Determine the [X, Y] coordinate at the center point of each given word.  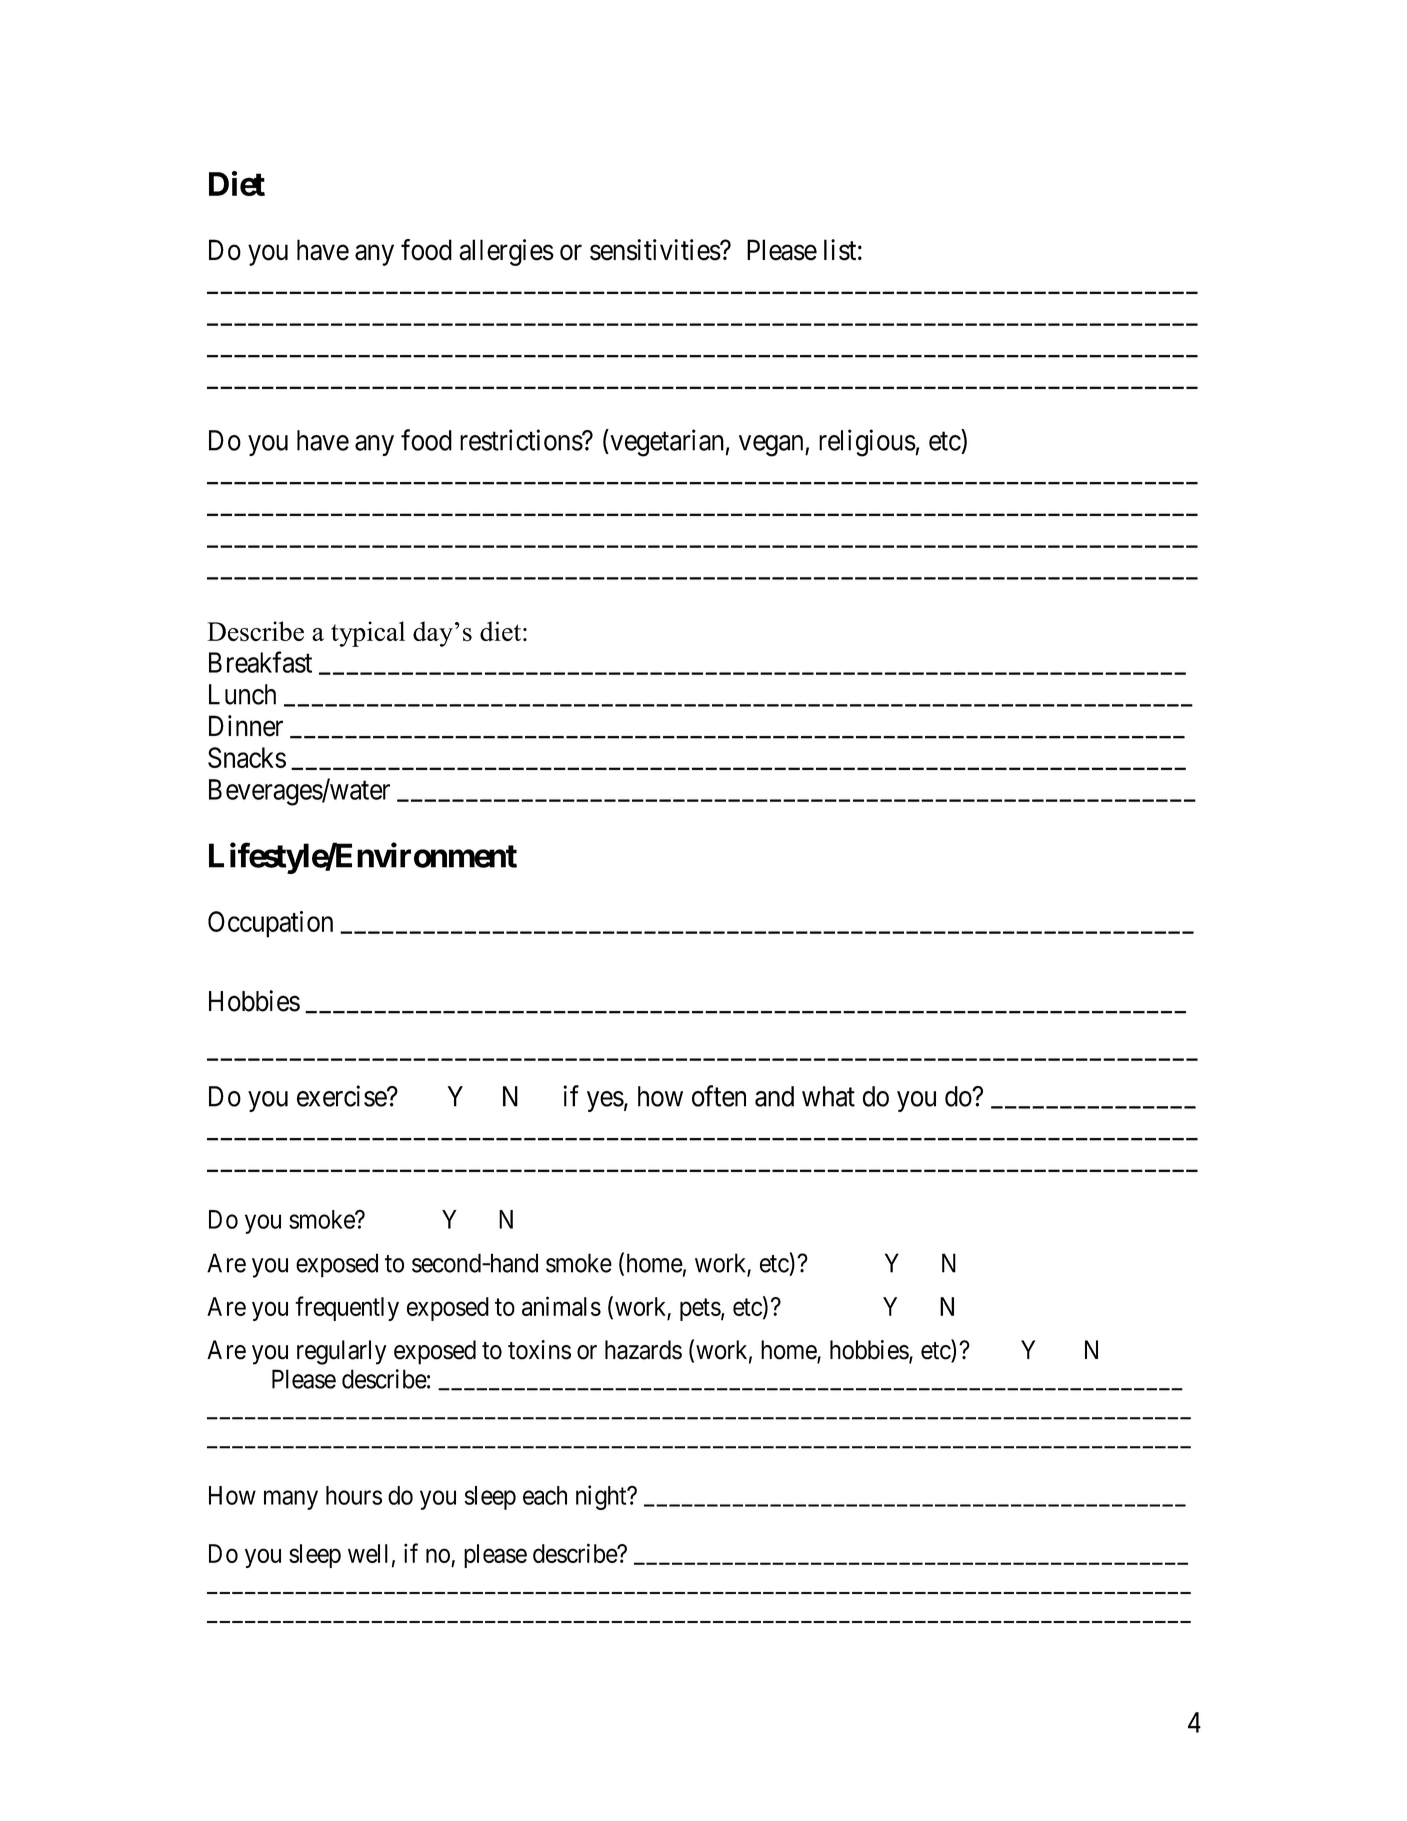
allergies [506, 252]
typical [368, 634]
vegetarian [666, 443]
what [828, 1096]
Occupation [270, 924]
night [602, 1497]
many [291, 1500]
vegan [772, 446]
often [719, 1096]
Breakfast [260, 662]
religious [867, 443]
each [545, 1495]
